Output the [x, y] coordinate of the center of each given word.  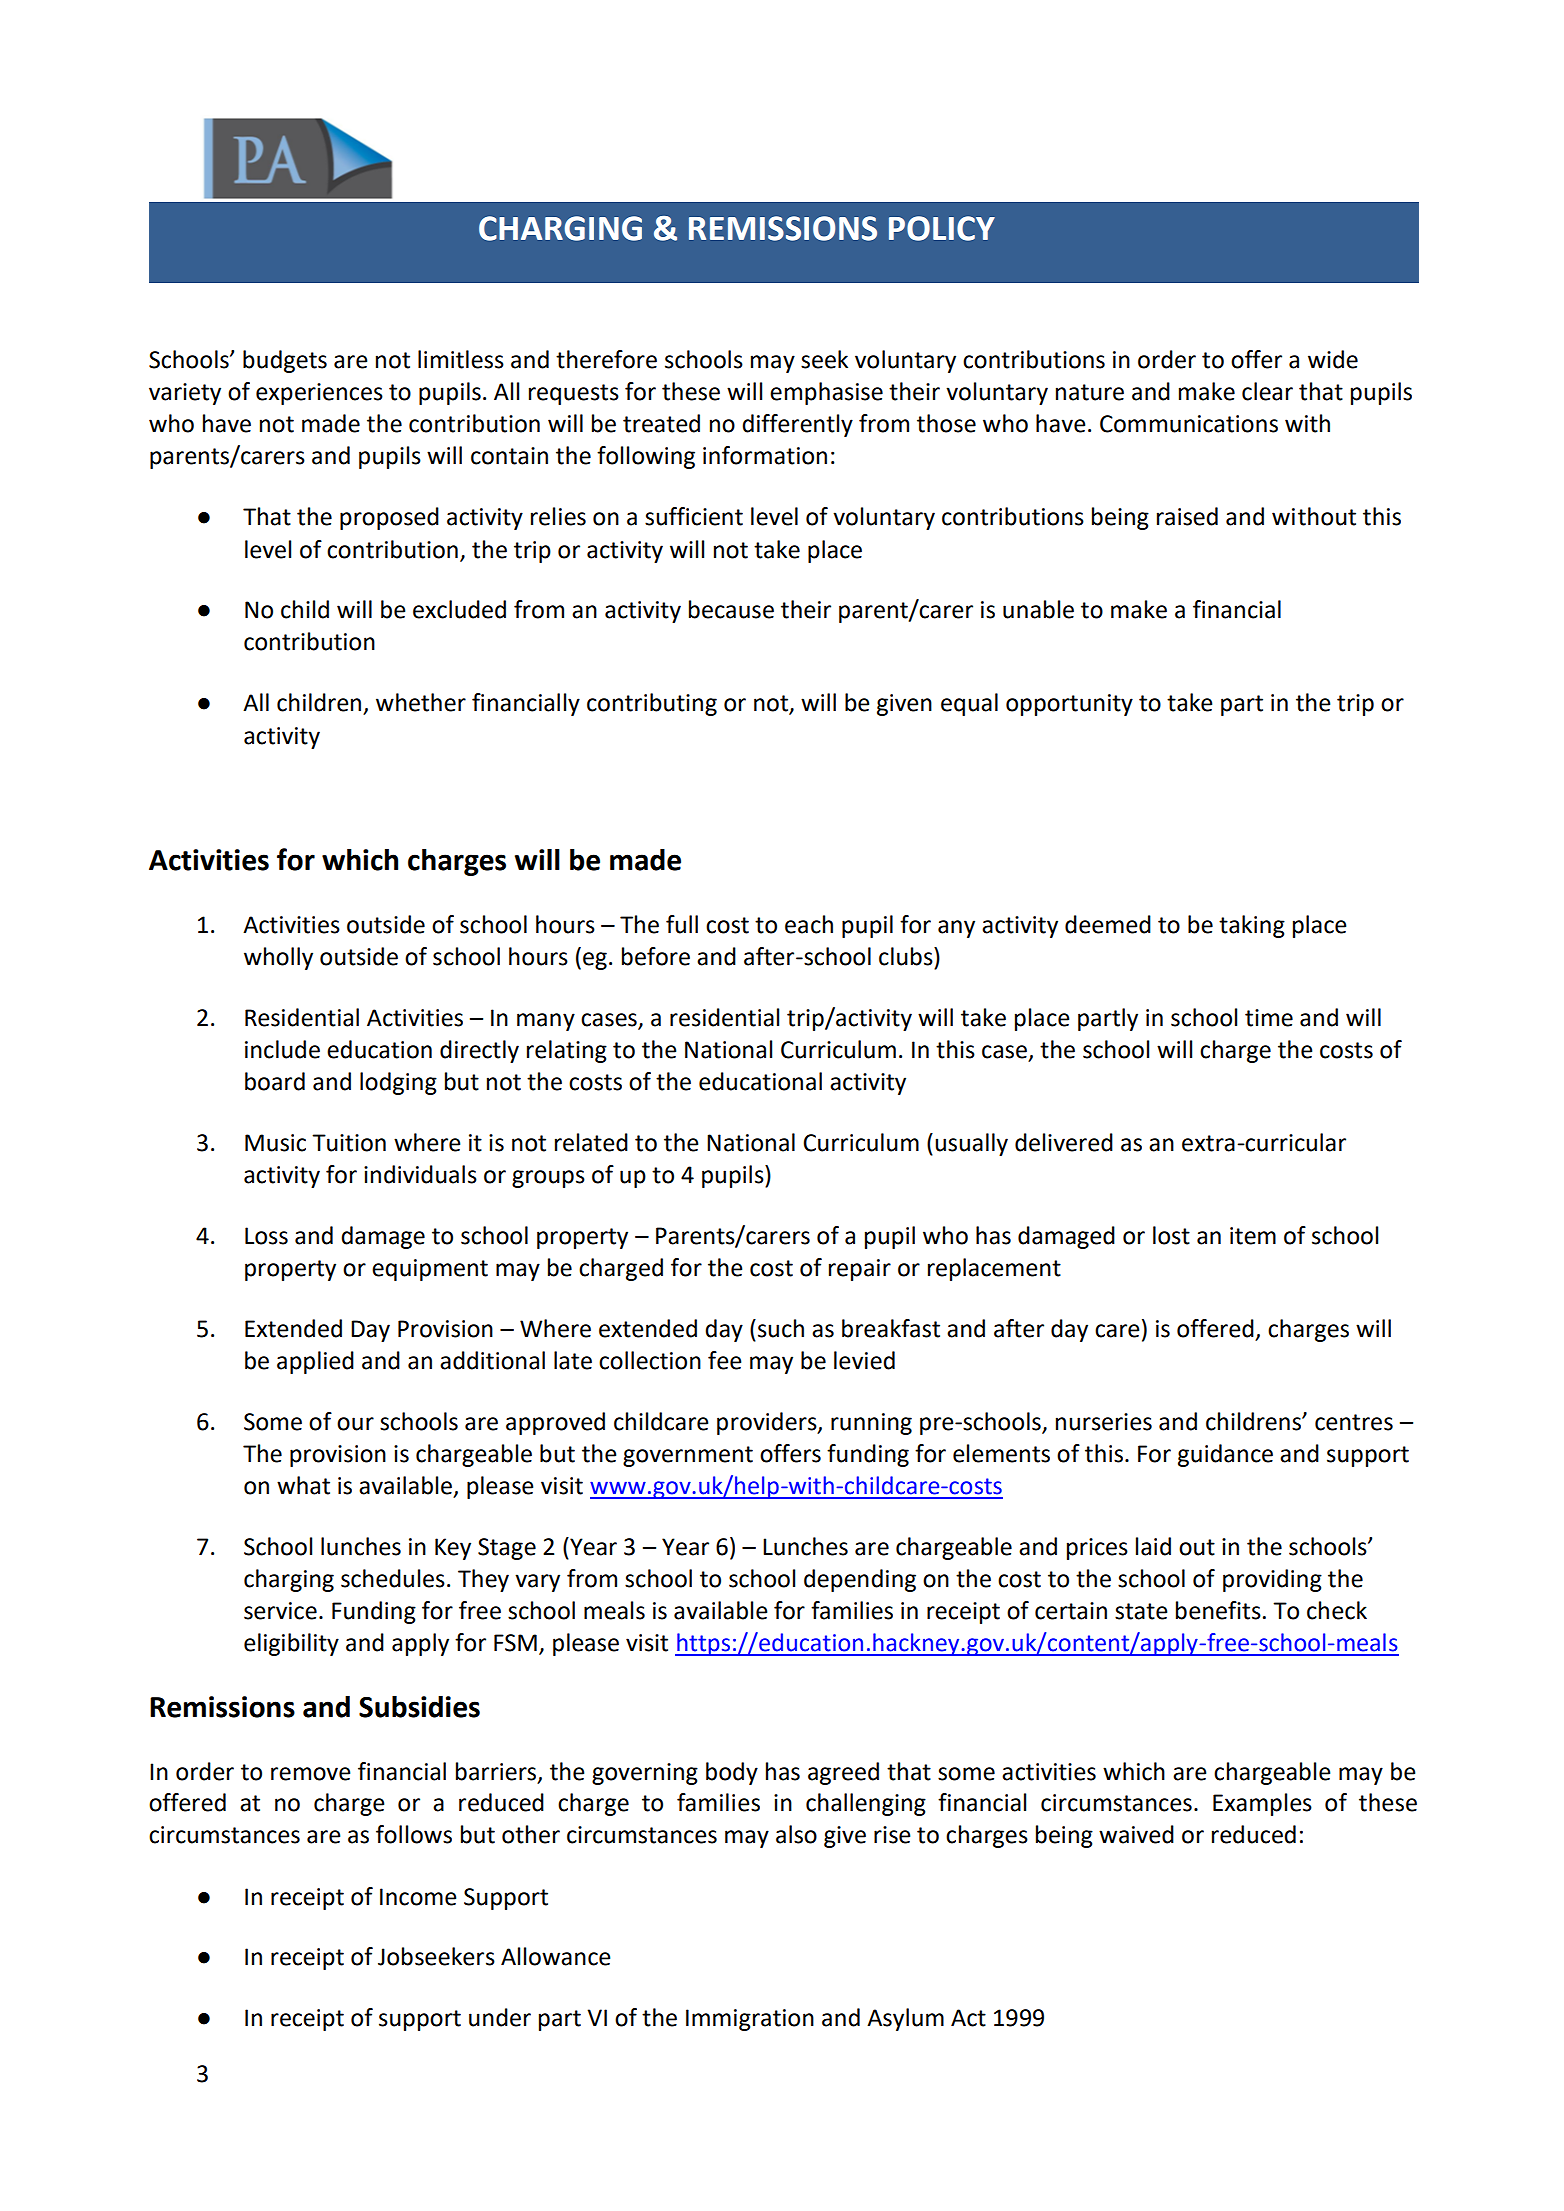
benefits [1218, 1610]
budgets [285, 361]
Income [418, 1897]
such [781, 1328]
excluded [459, 609]
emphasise [826, 393]
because [731, 609]
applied [315, 1362]
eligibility [291, 1644]
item [1253, 1236]
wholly [278, 958]
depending [860, 1580]
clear [1267, 391]
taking [1252, 926]
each [809, 924]
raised [1187, 516]
